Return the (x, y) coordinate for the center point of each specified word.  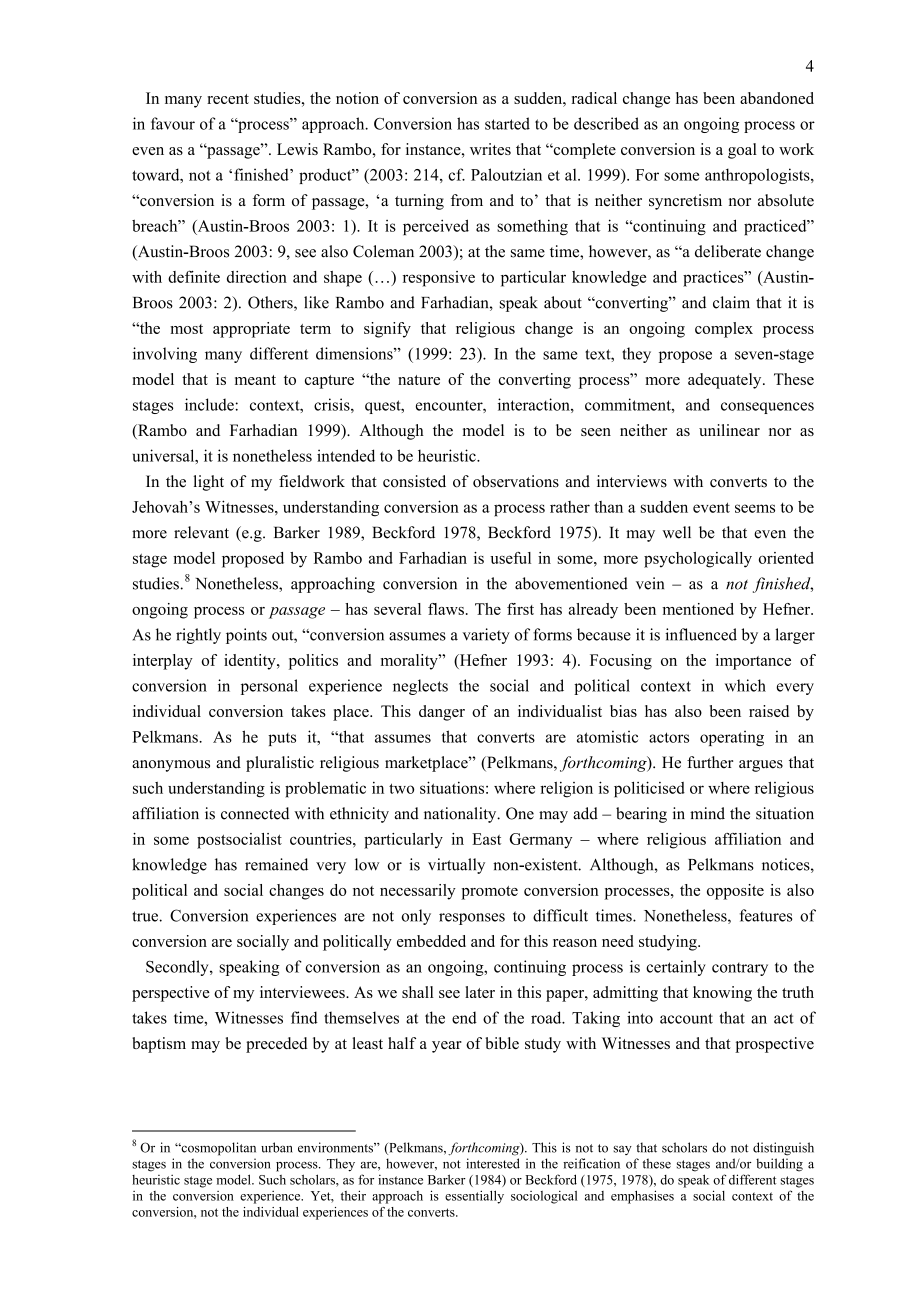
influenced (701, 634)
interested (493, 1163)
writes (490, 149)
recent (228, 99)
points (246, 636)
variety (486, 636)
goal (742, 151)
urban (277, 1147)
